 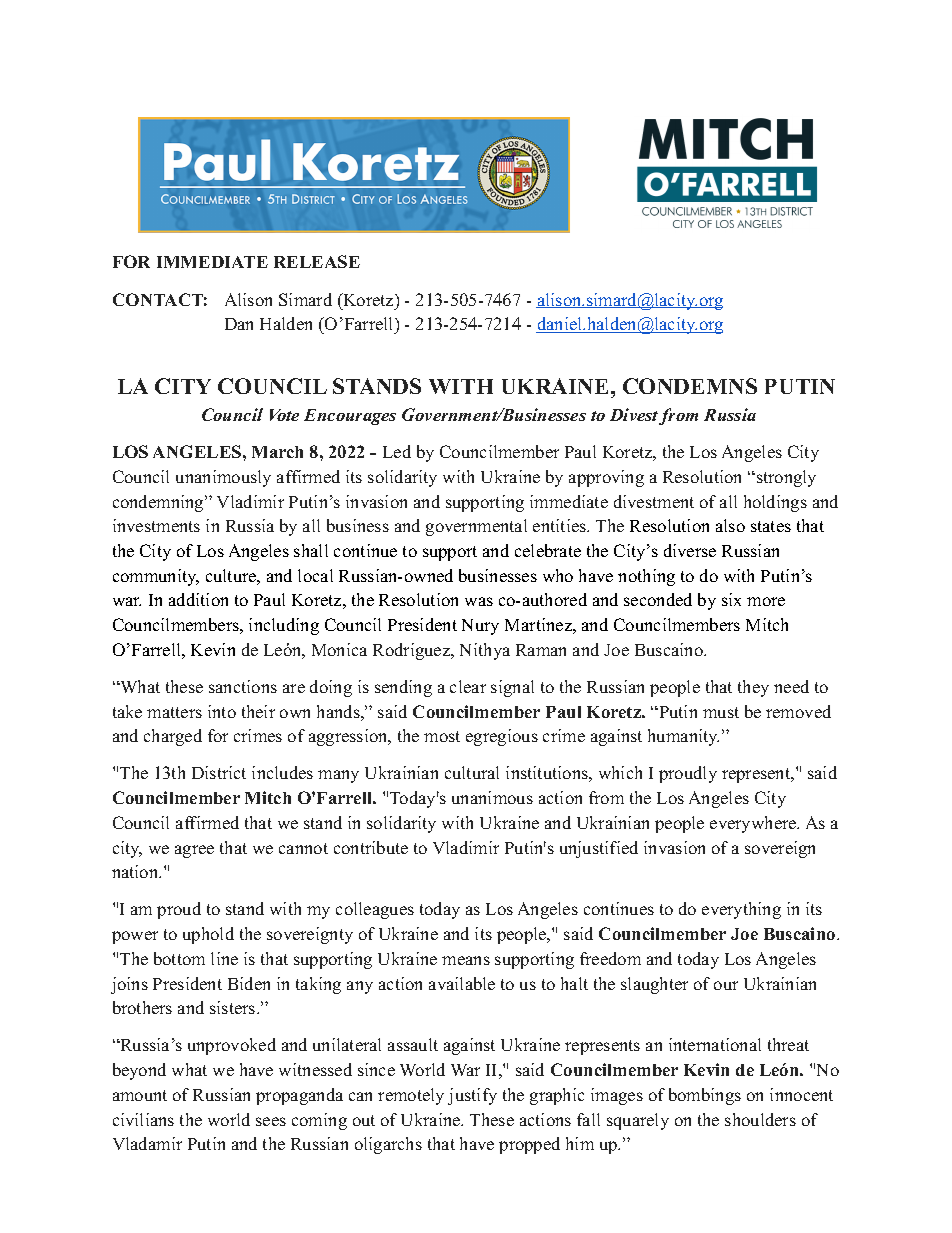 I want to click on CONDEMNS, so click(x=690, y=386).
